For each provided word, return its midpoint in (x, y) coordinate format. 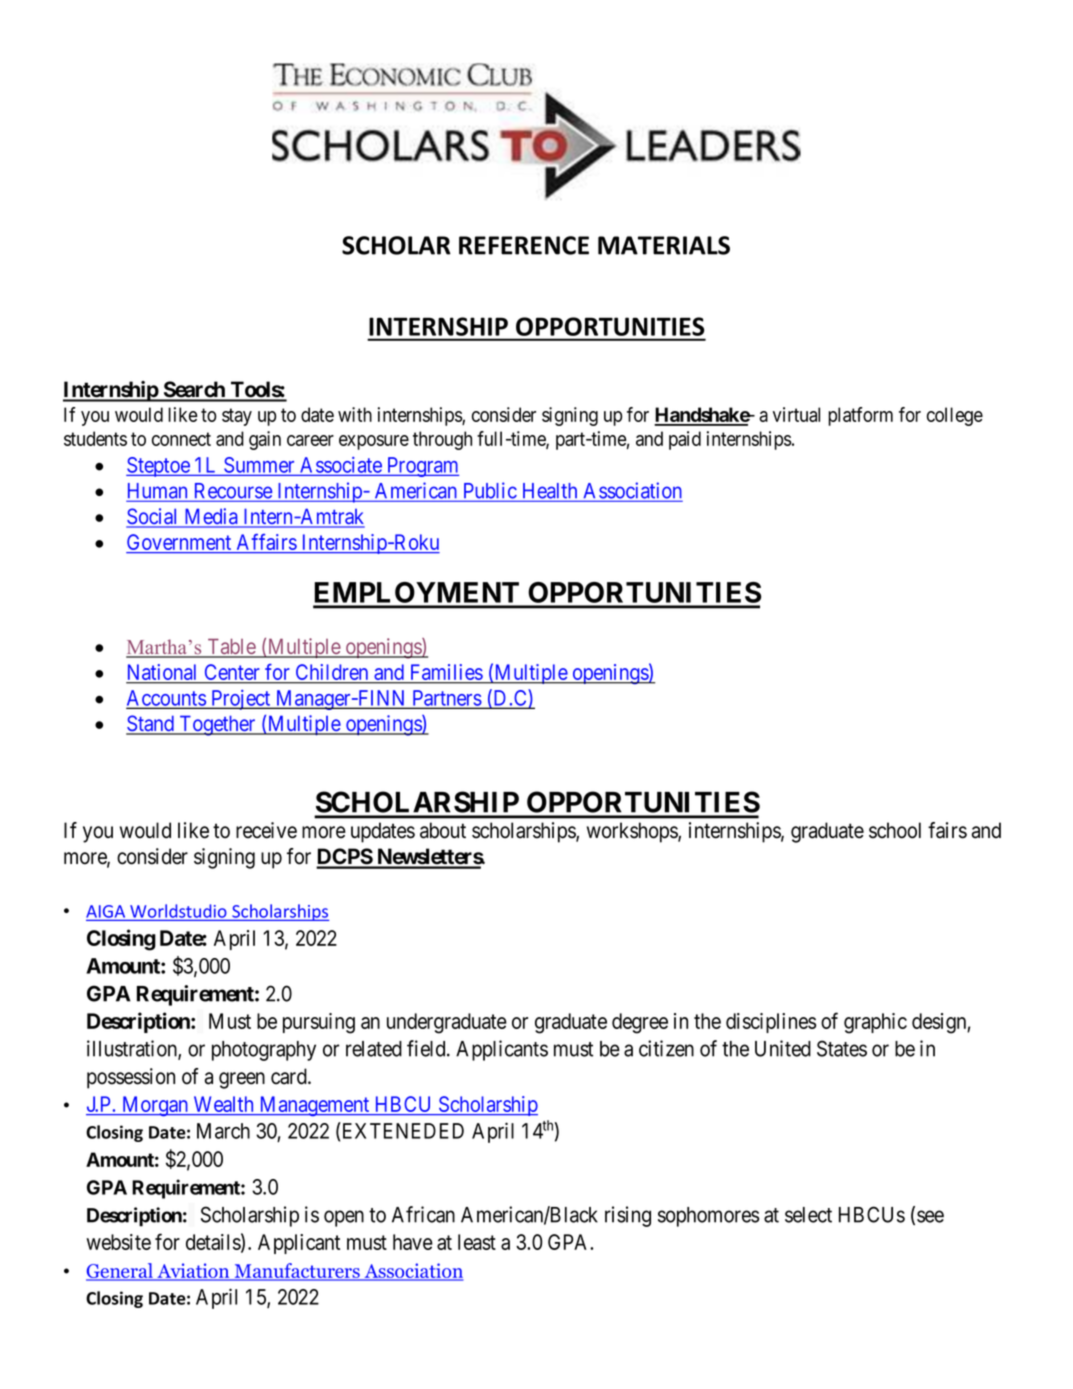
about (443, 830)
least (477, 1242)
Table (231, 647)
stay (237, 417)
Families (446, 673)
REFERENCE (524, 245)
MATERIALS (664, 245)
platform (860, 416)
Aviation (193, 1272)
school (895, 830)
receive (266, 830)
